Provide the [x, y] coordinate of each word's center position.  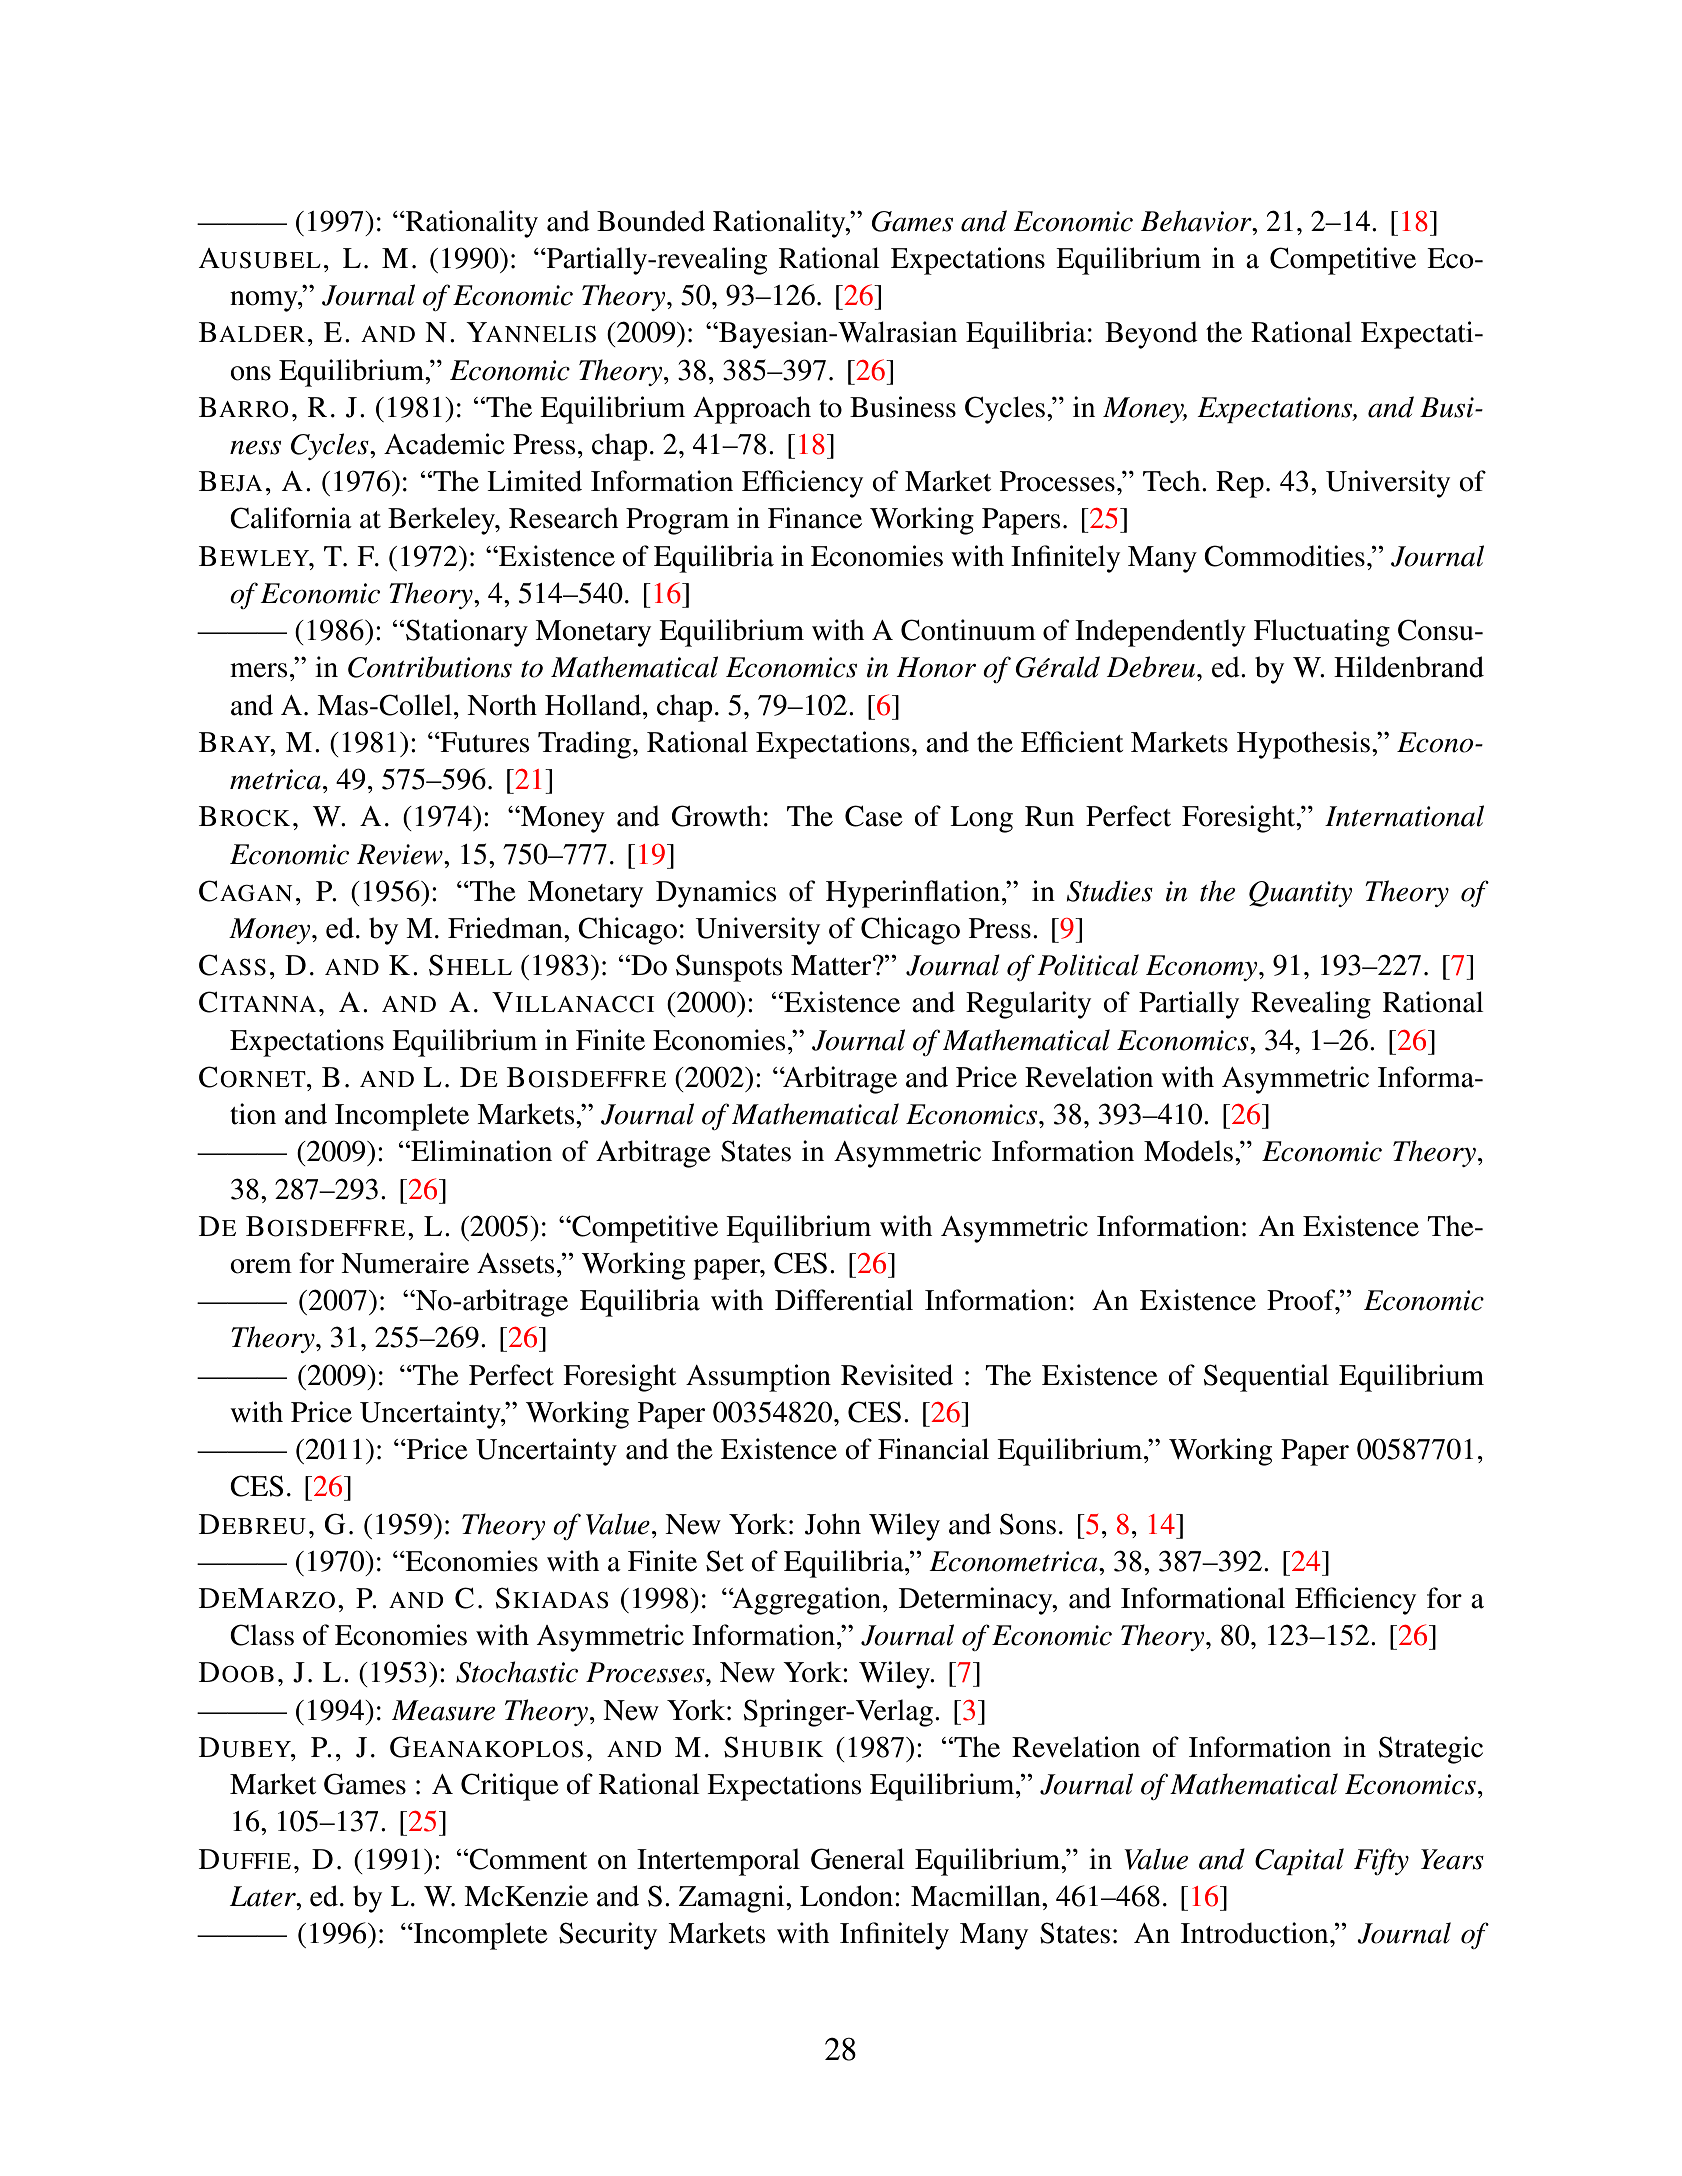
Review [401, 854]
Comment [528, 1859]
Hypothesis [1305, 745]
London [848, 1896]
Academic [444, 444]
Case [874, 816]
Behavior [1197, 221]
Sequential [1266, 1378]
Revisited [897, 1375]
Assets [516, 1263]
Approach [752, 410]
